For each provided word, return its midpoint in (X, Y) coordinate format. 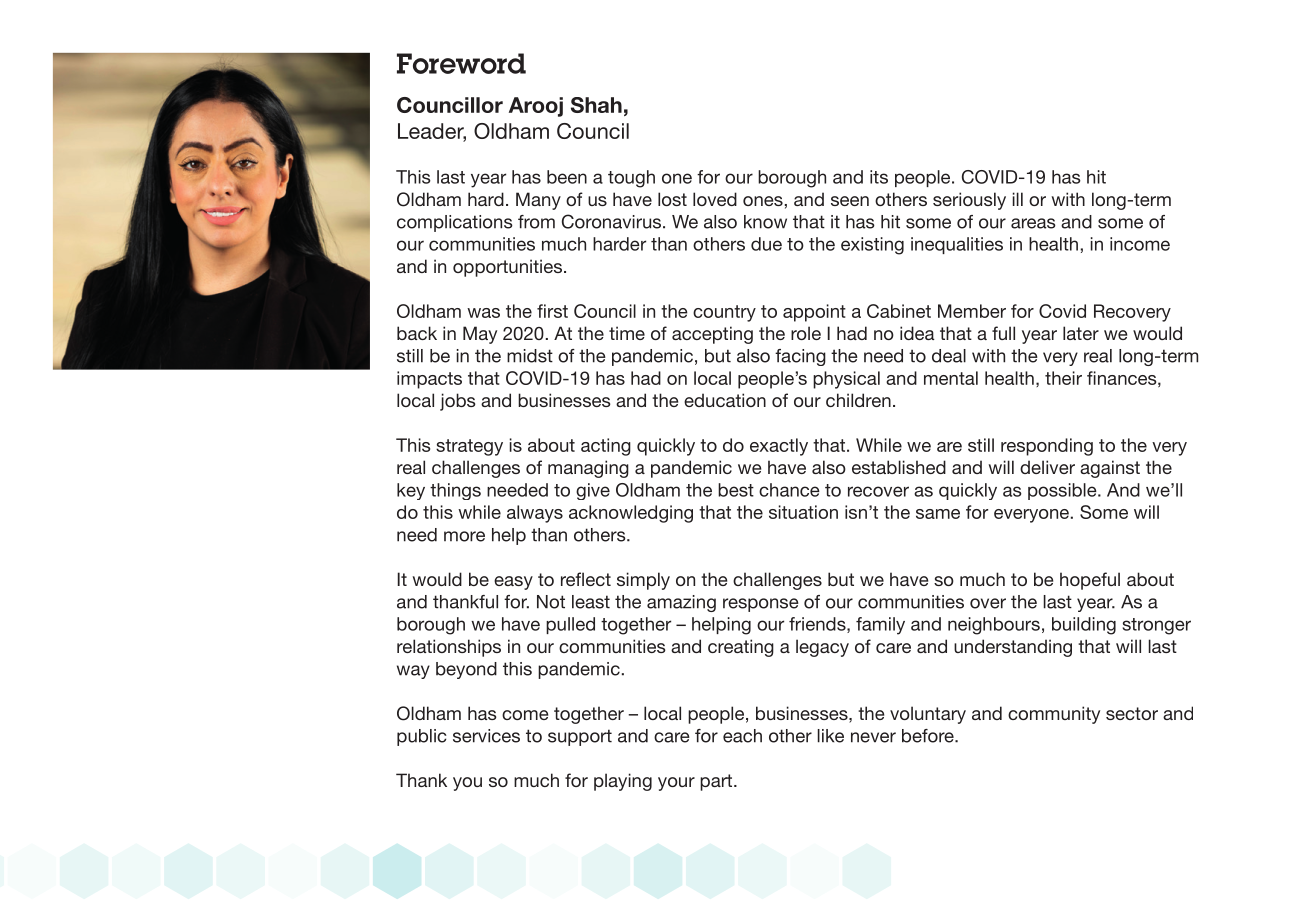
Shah (596, 105)
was (483, 313)
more (464, 536)
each (742, 736)
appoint (814, 313)
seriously (969, 201)
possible (1063, 491)
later (1081, 333)
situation (803, 512)
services (486, 736)
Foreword (461, 63)
